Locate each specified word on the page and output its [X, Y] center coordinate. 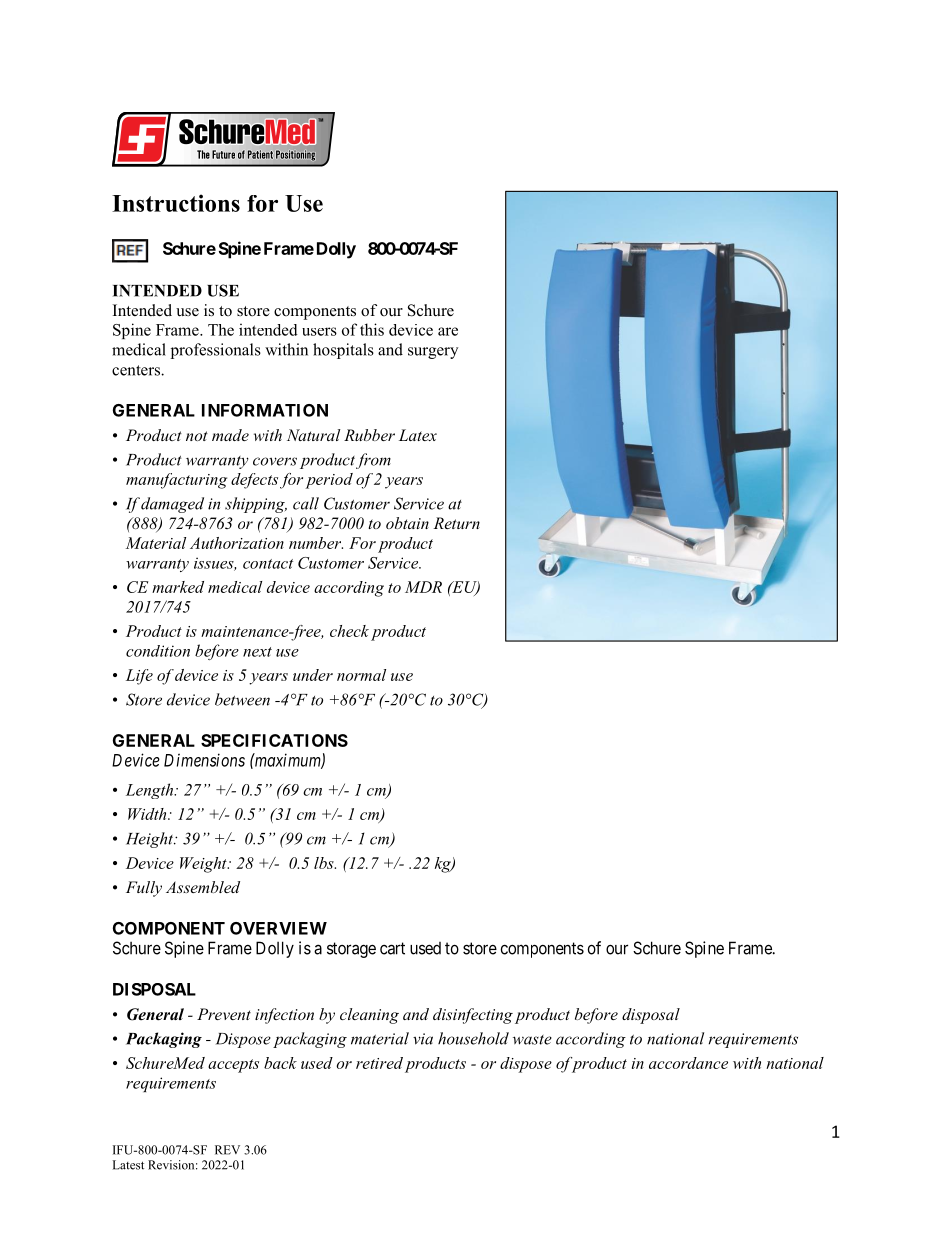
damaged [172, 505]
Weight [204, 865]
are [448, 331]
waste [532, 1040]
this [372, 329]
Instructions [176, 203]
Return [456, 523]
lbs [325, 863]
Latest [128, 1165]
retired [379, 1063]
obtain [407, 523]
